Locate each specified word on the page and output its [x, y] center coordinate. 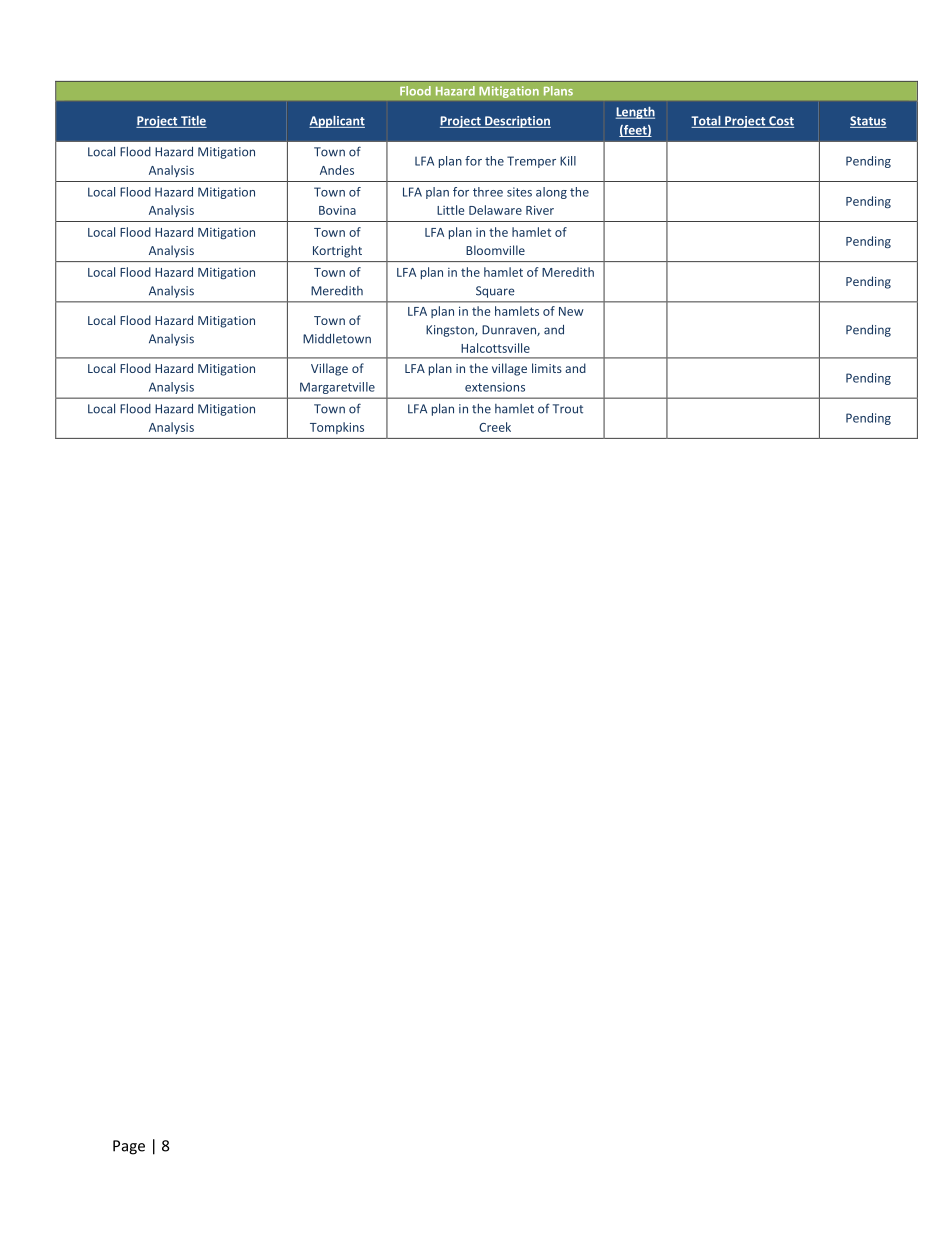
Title [193, 122]
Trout [568, 409]
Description [517, 122]
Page [129, 1147]
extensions [495, 387]
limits [547, 368]
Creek [495, 427]
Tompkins [337, 428]
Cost [780, 122]
